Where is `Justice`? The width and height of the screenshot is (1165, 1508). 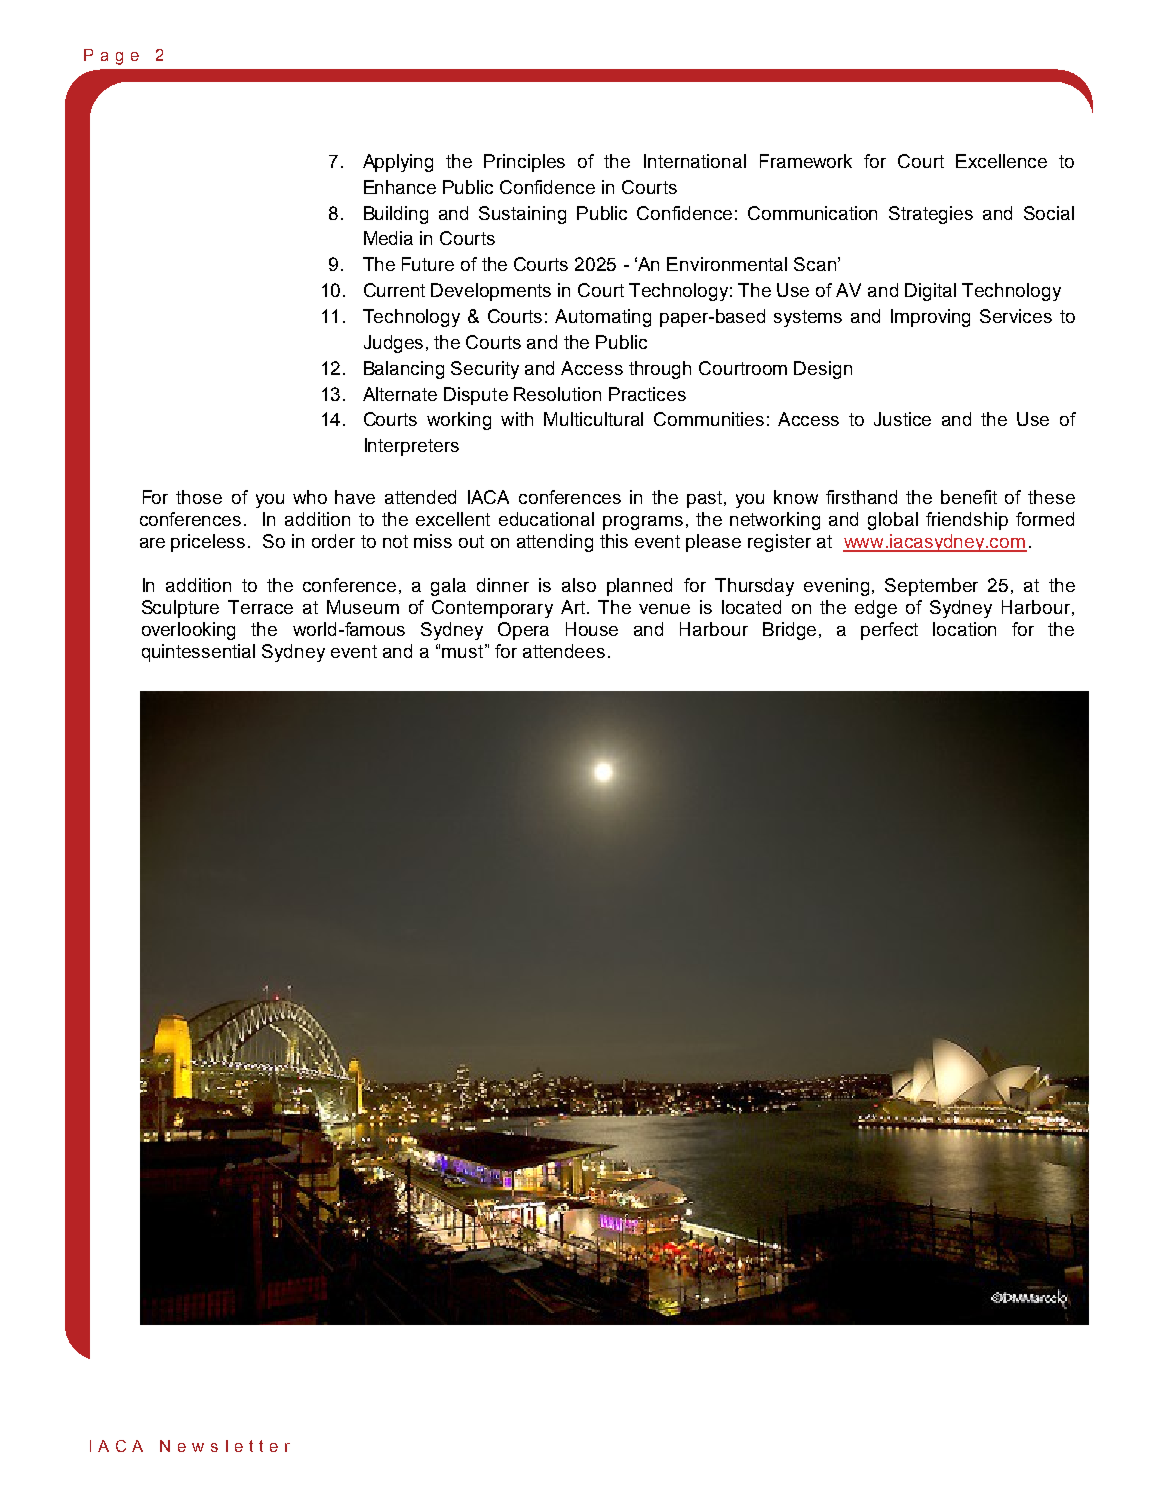 Justice is located at coordinates (902, 419).
